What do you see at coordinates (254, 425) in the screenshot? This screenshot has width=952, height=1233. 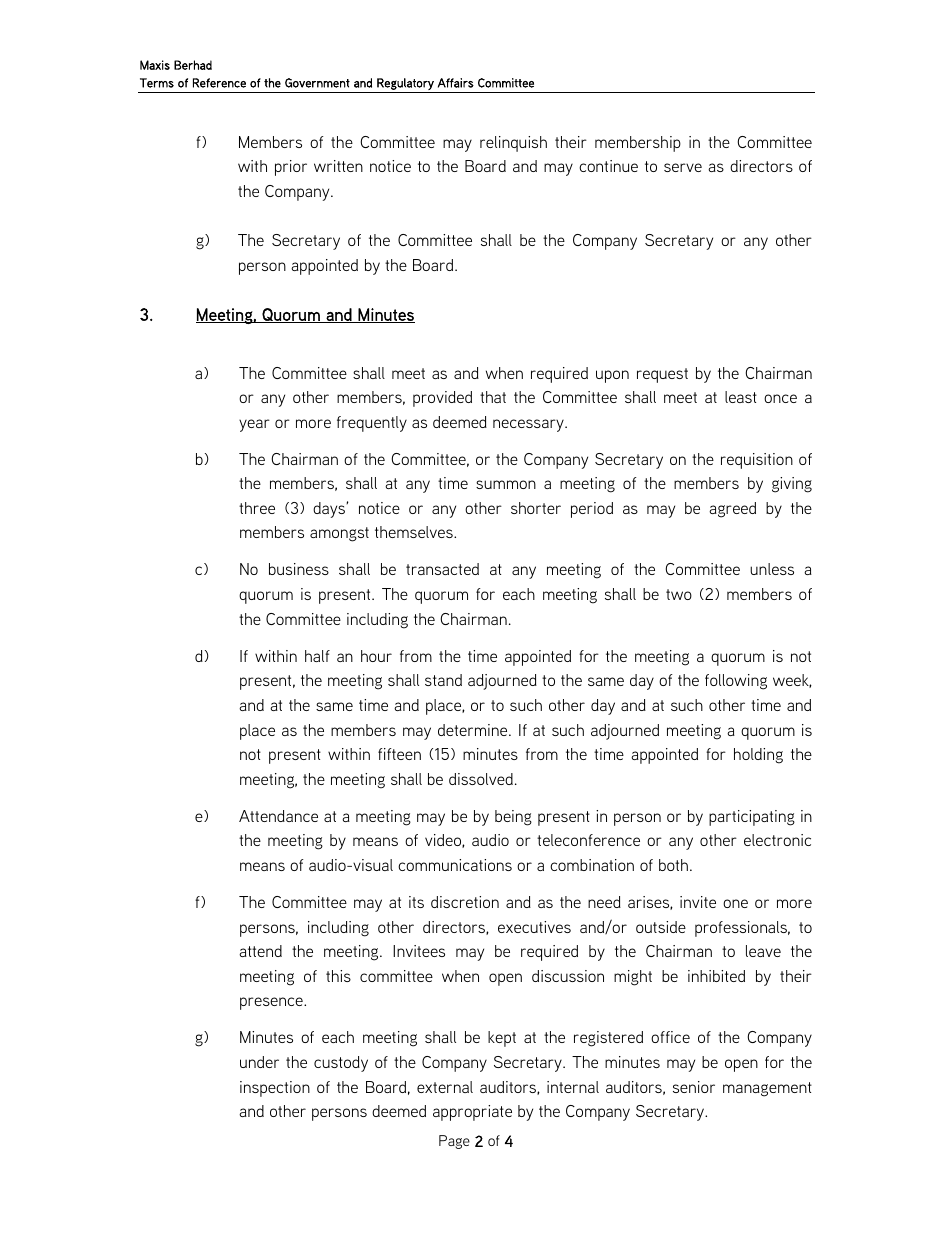 I see `year` at bounding box center [254, 425].
